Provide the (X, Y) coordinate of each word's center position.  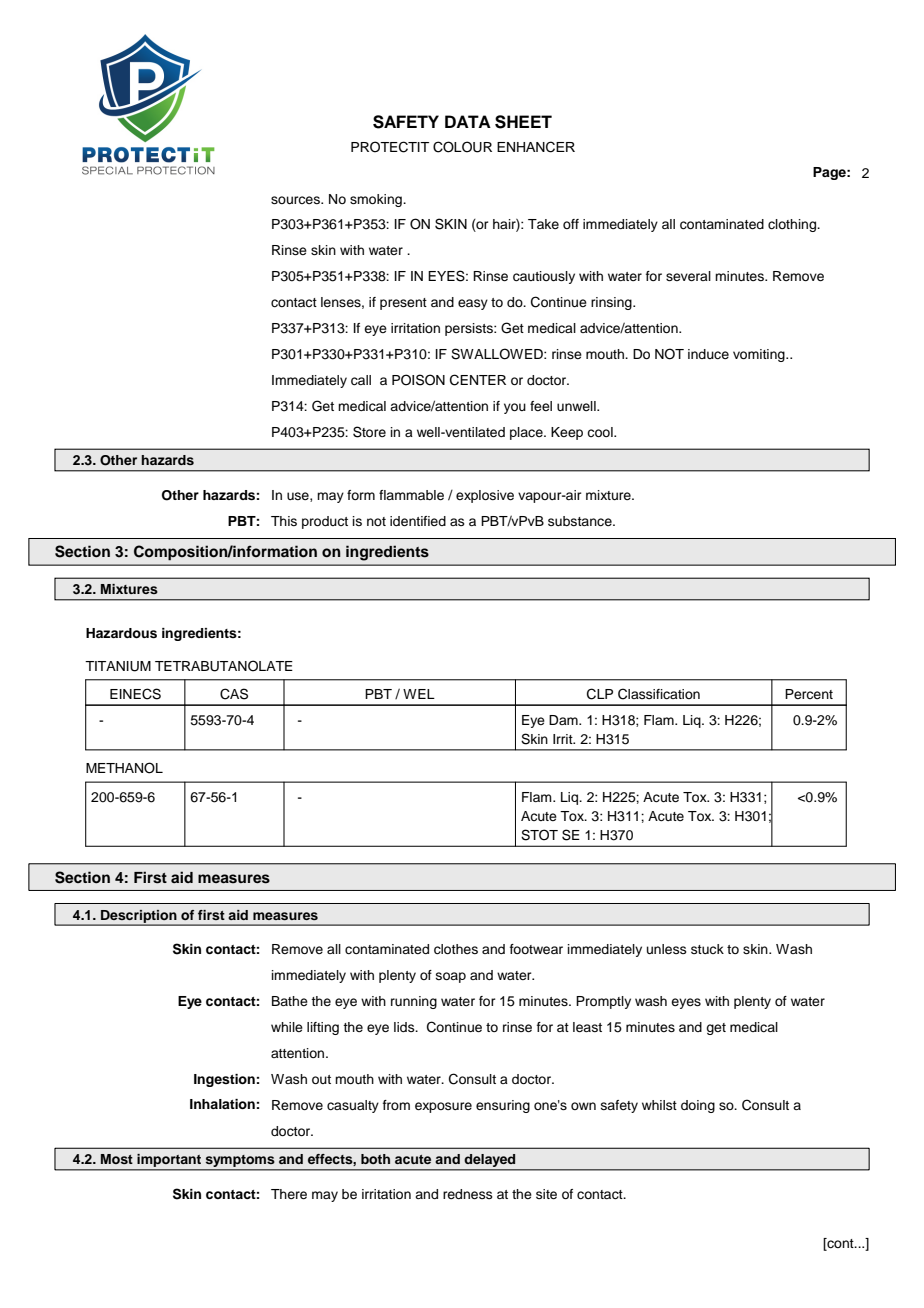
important (169, 1162)
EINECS (135, 694)
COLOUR (462, 147)
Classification (659, 694)
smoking (377, 200)
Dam (564, 720)
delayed (490, 1162)
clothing (793, 225)
